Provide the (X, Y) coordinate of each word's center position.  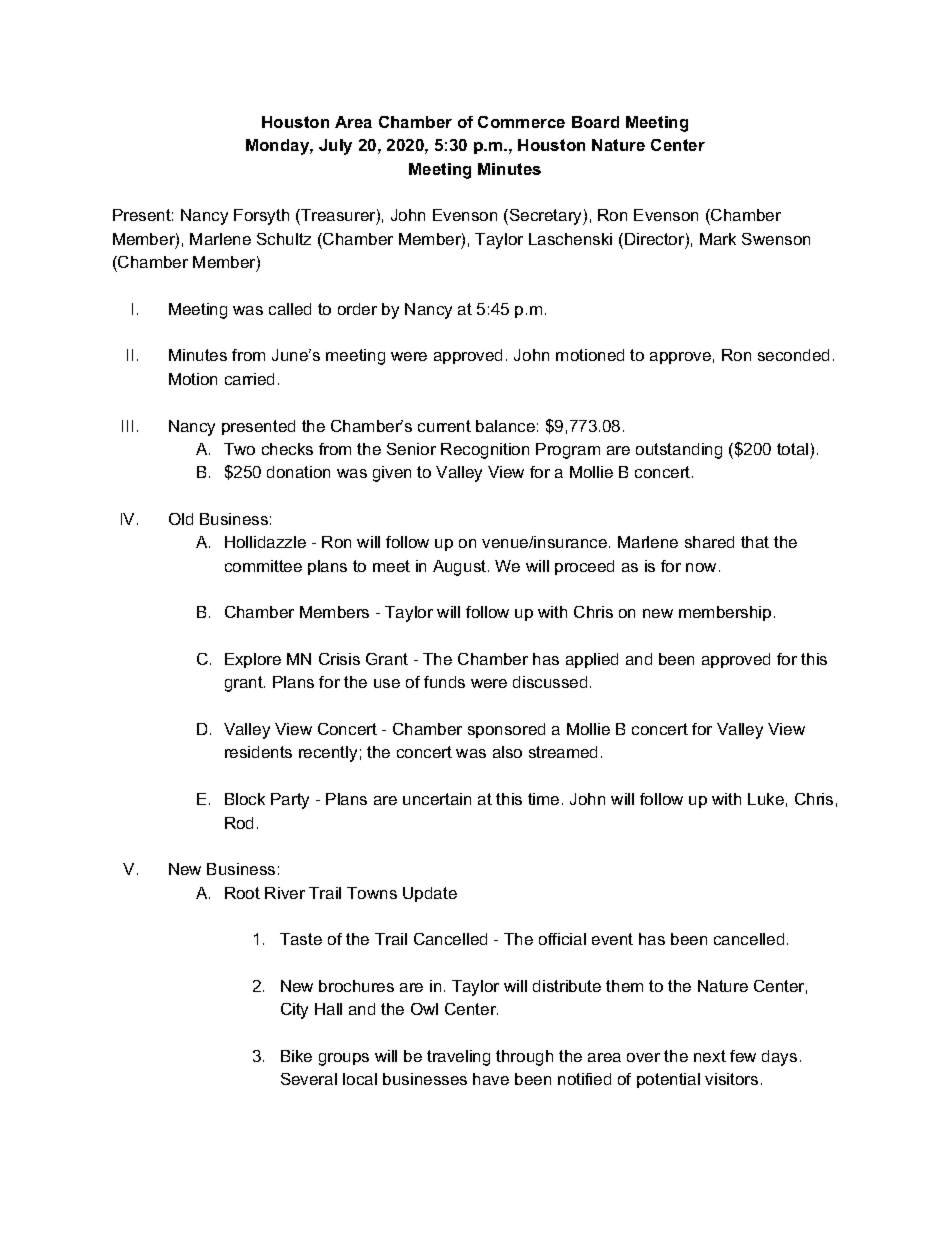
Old (181, 519)
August (461, 568)
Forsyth (261, 217)
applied (592, 660)
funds (444, 682)
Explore (253, 660)
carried (249, 379)
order (357, 309)
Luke (766, 799)
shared (709, 542)
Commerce (521, 122)
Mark (718, 239)
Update (430, 894)
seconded (793, 355)
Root (242, 893)
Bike (296, 1056)
